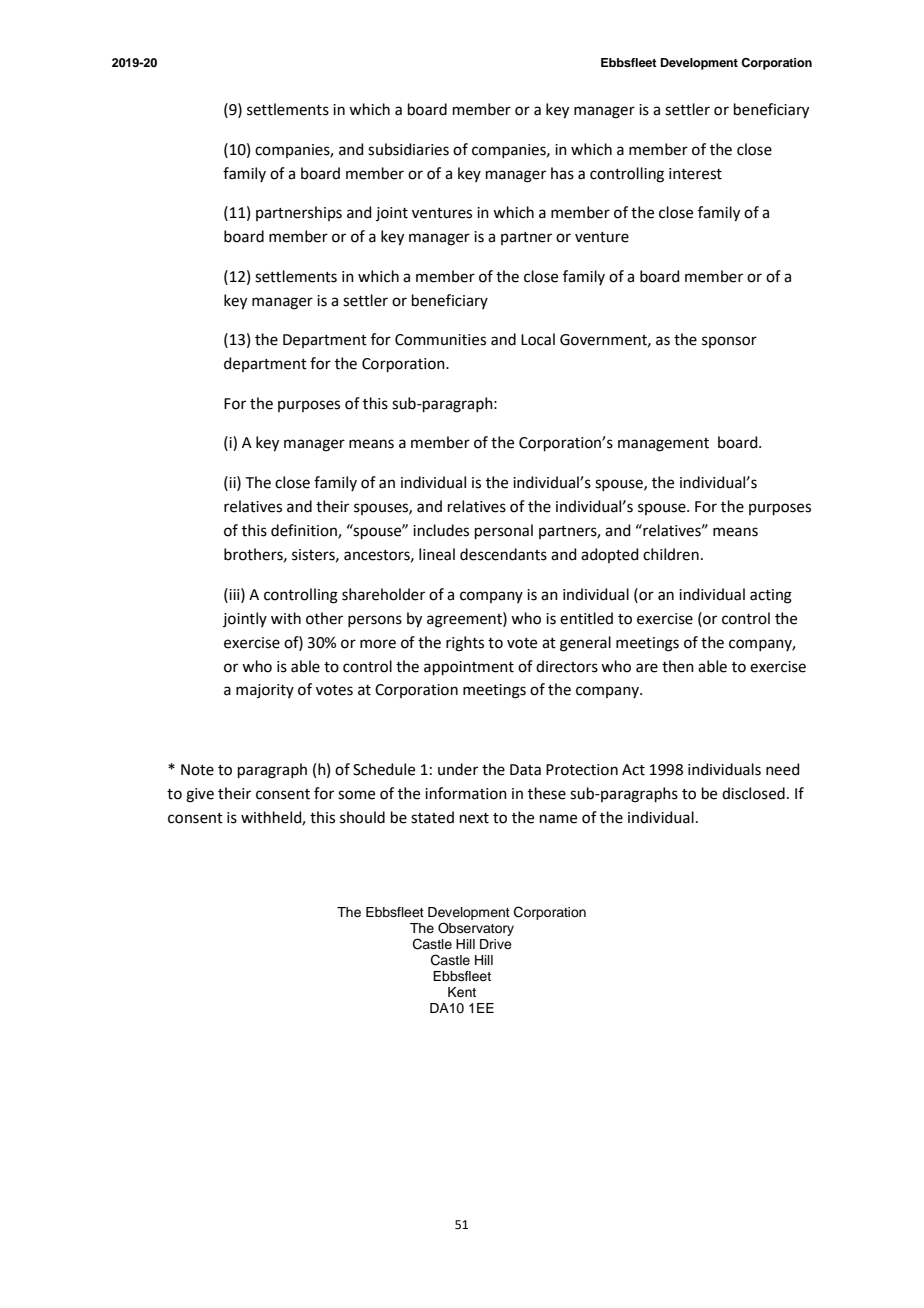 The height and width of the page is (1308, 924). Describe the element at coordinates (305, 531) in the page. I see `definition` at that location.
